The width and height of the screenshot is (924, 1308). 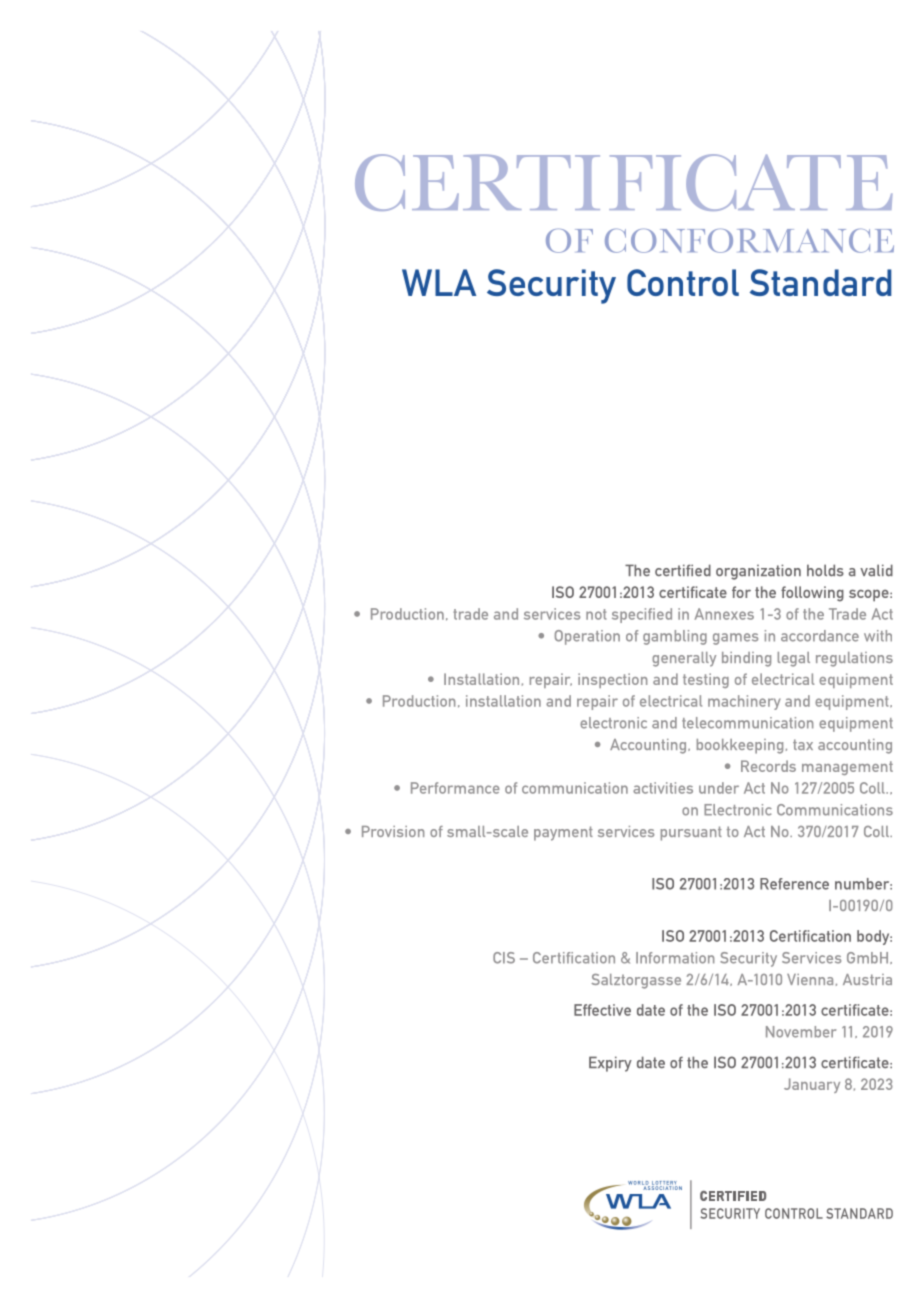 What do you see at coordinates (683, 282) in the screenshot?
I see `Control` at bounding box center [683, 282].
